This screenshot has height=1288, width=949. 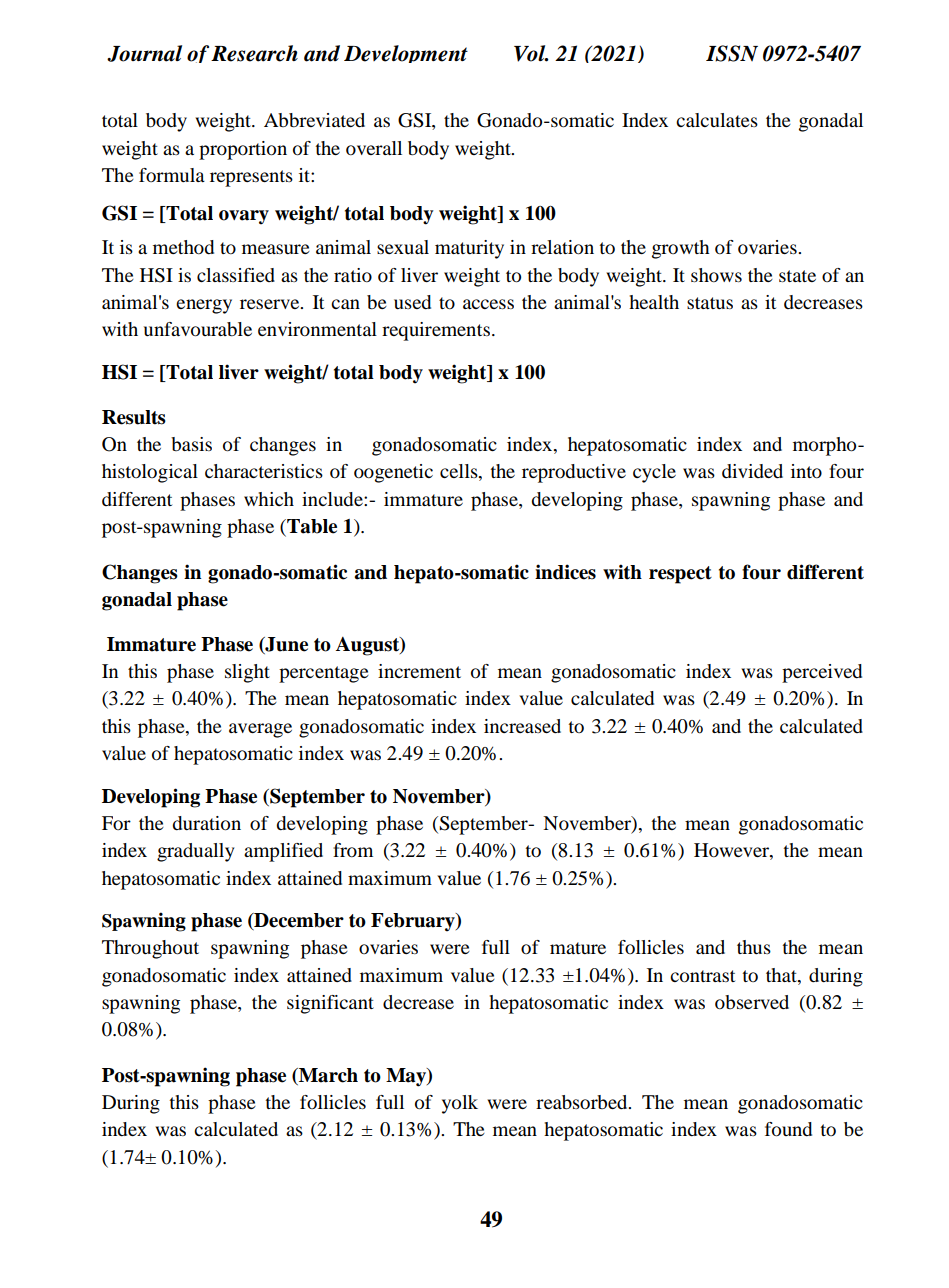 I want to click on status, so click(x=710, y=303).
